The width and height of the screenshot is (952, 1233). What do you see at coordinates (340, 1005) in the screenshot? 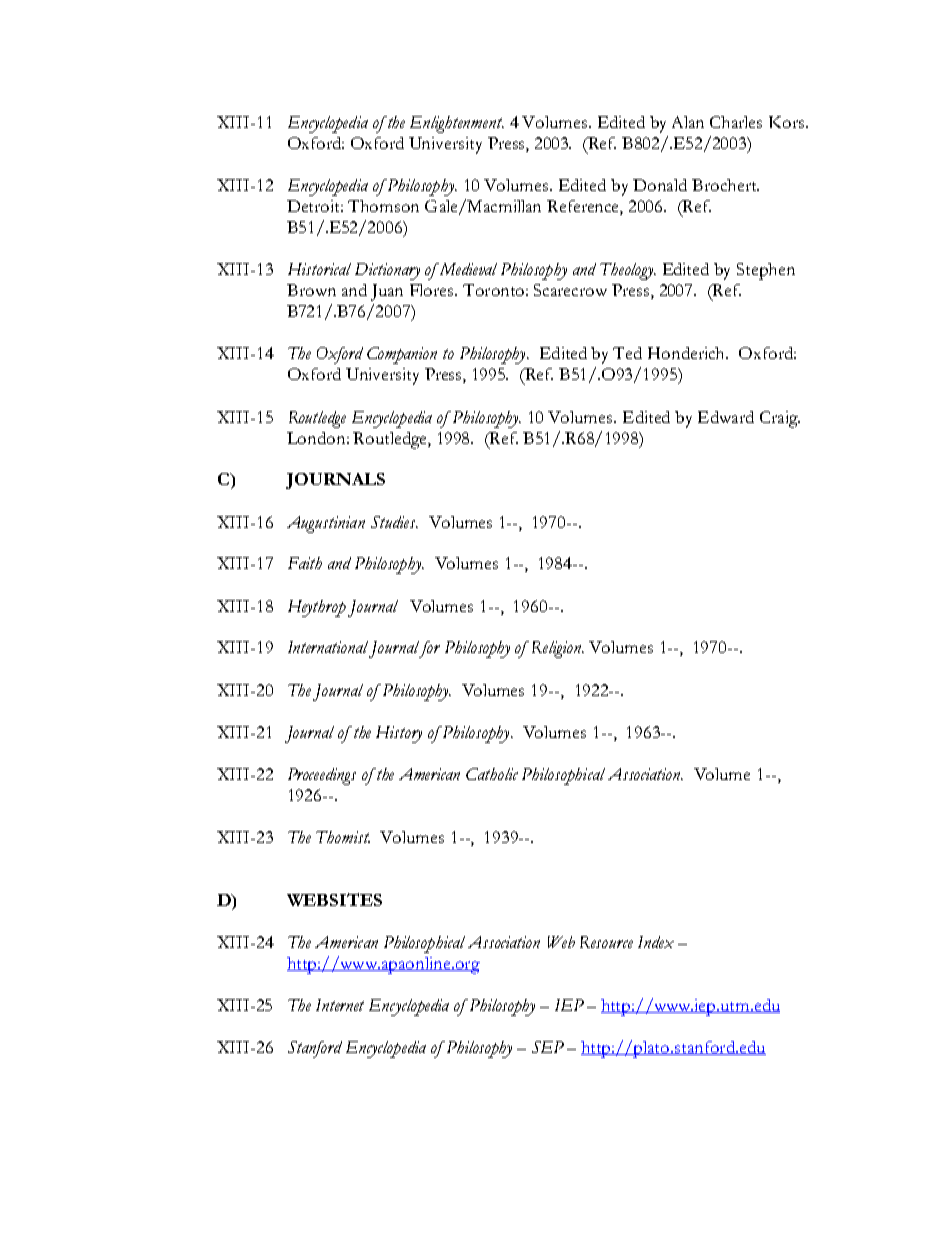
I see `Internet` at bounding box center [340, 1005].
